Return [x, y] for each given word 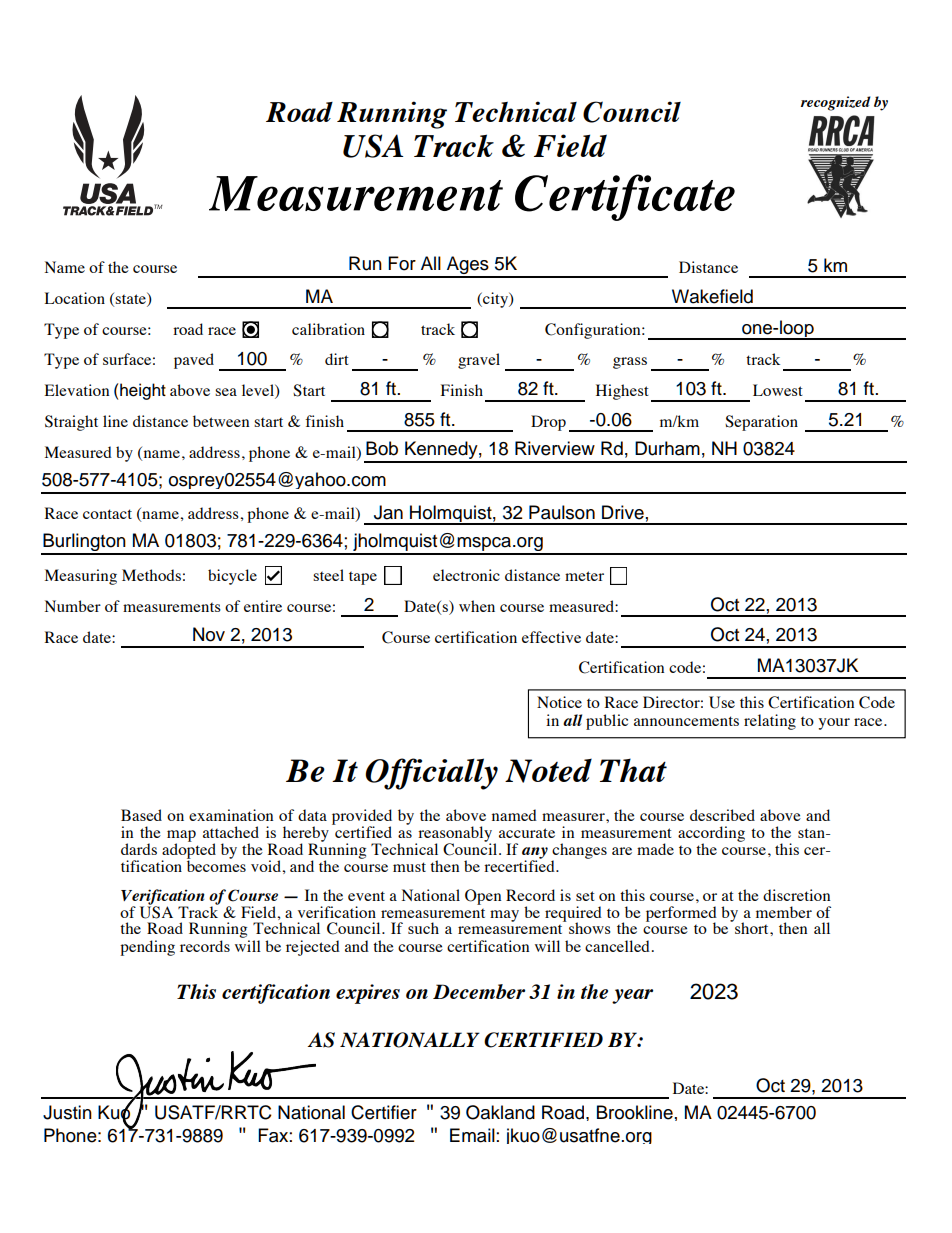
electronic [466, 575]
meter [584, 576]
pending [147, 948]
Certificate [625, 197]
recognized [836, 103]
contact [107, 514]
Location [75, 298]
